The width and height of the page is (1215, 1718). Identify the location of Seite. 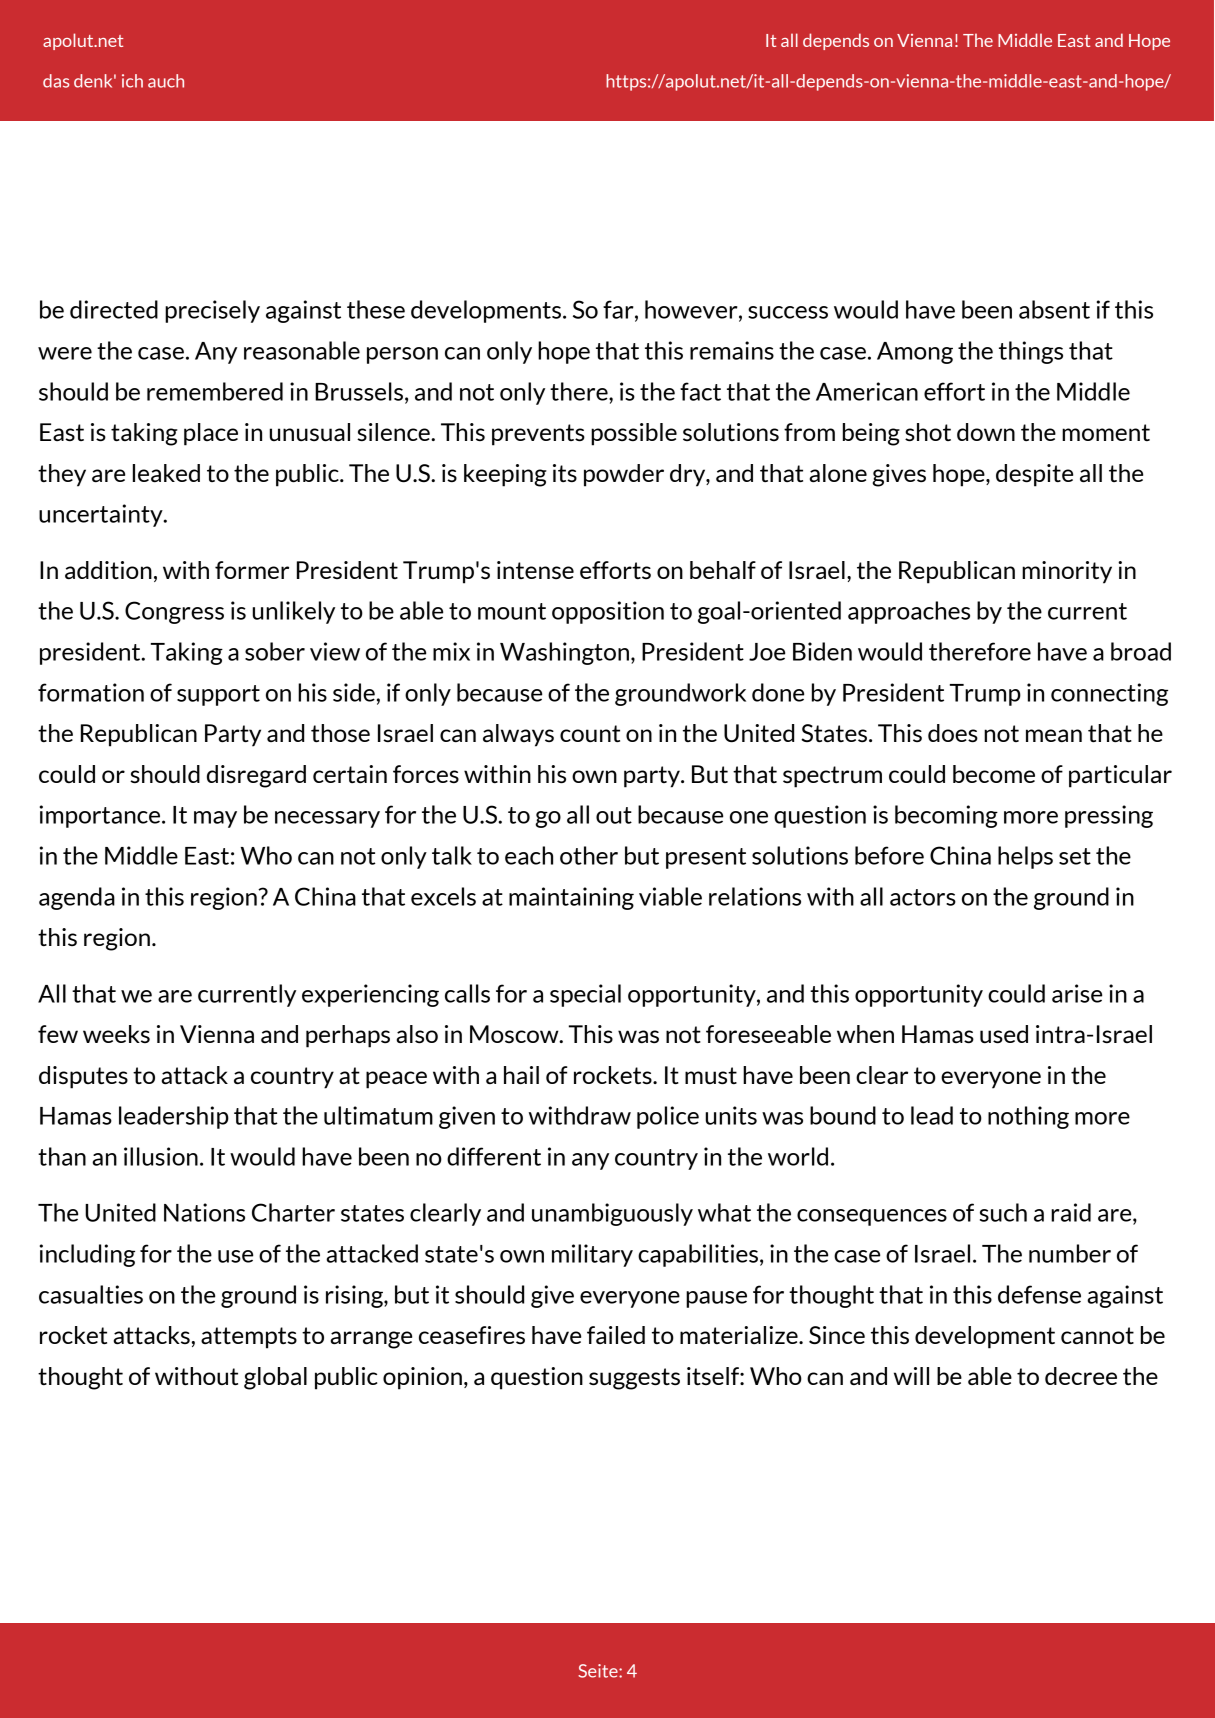
(599, 1671).
